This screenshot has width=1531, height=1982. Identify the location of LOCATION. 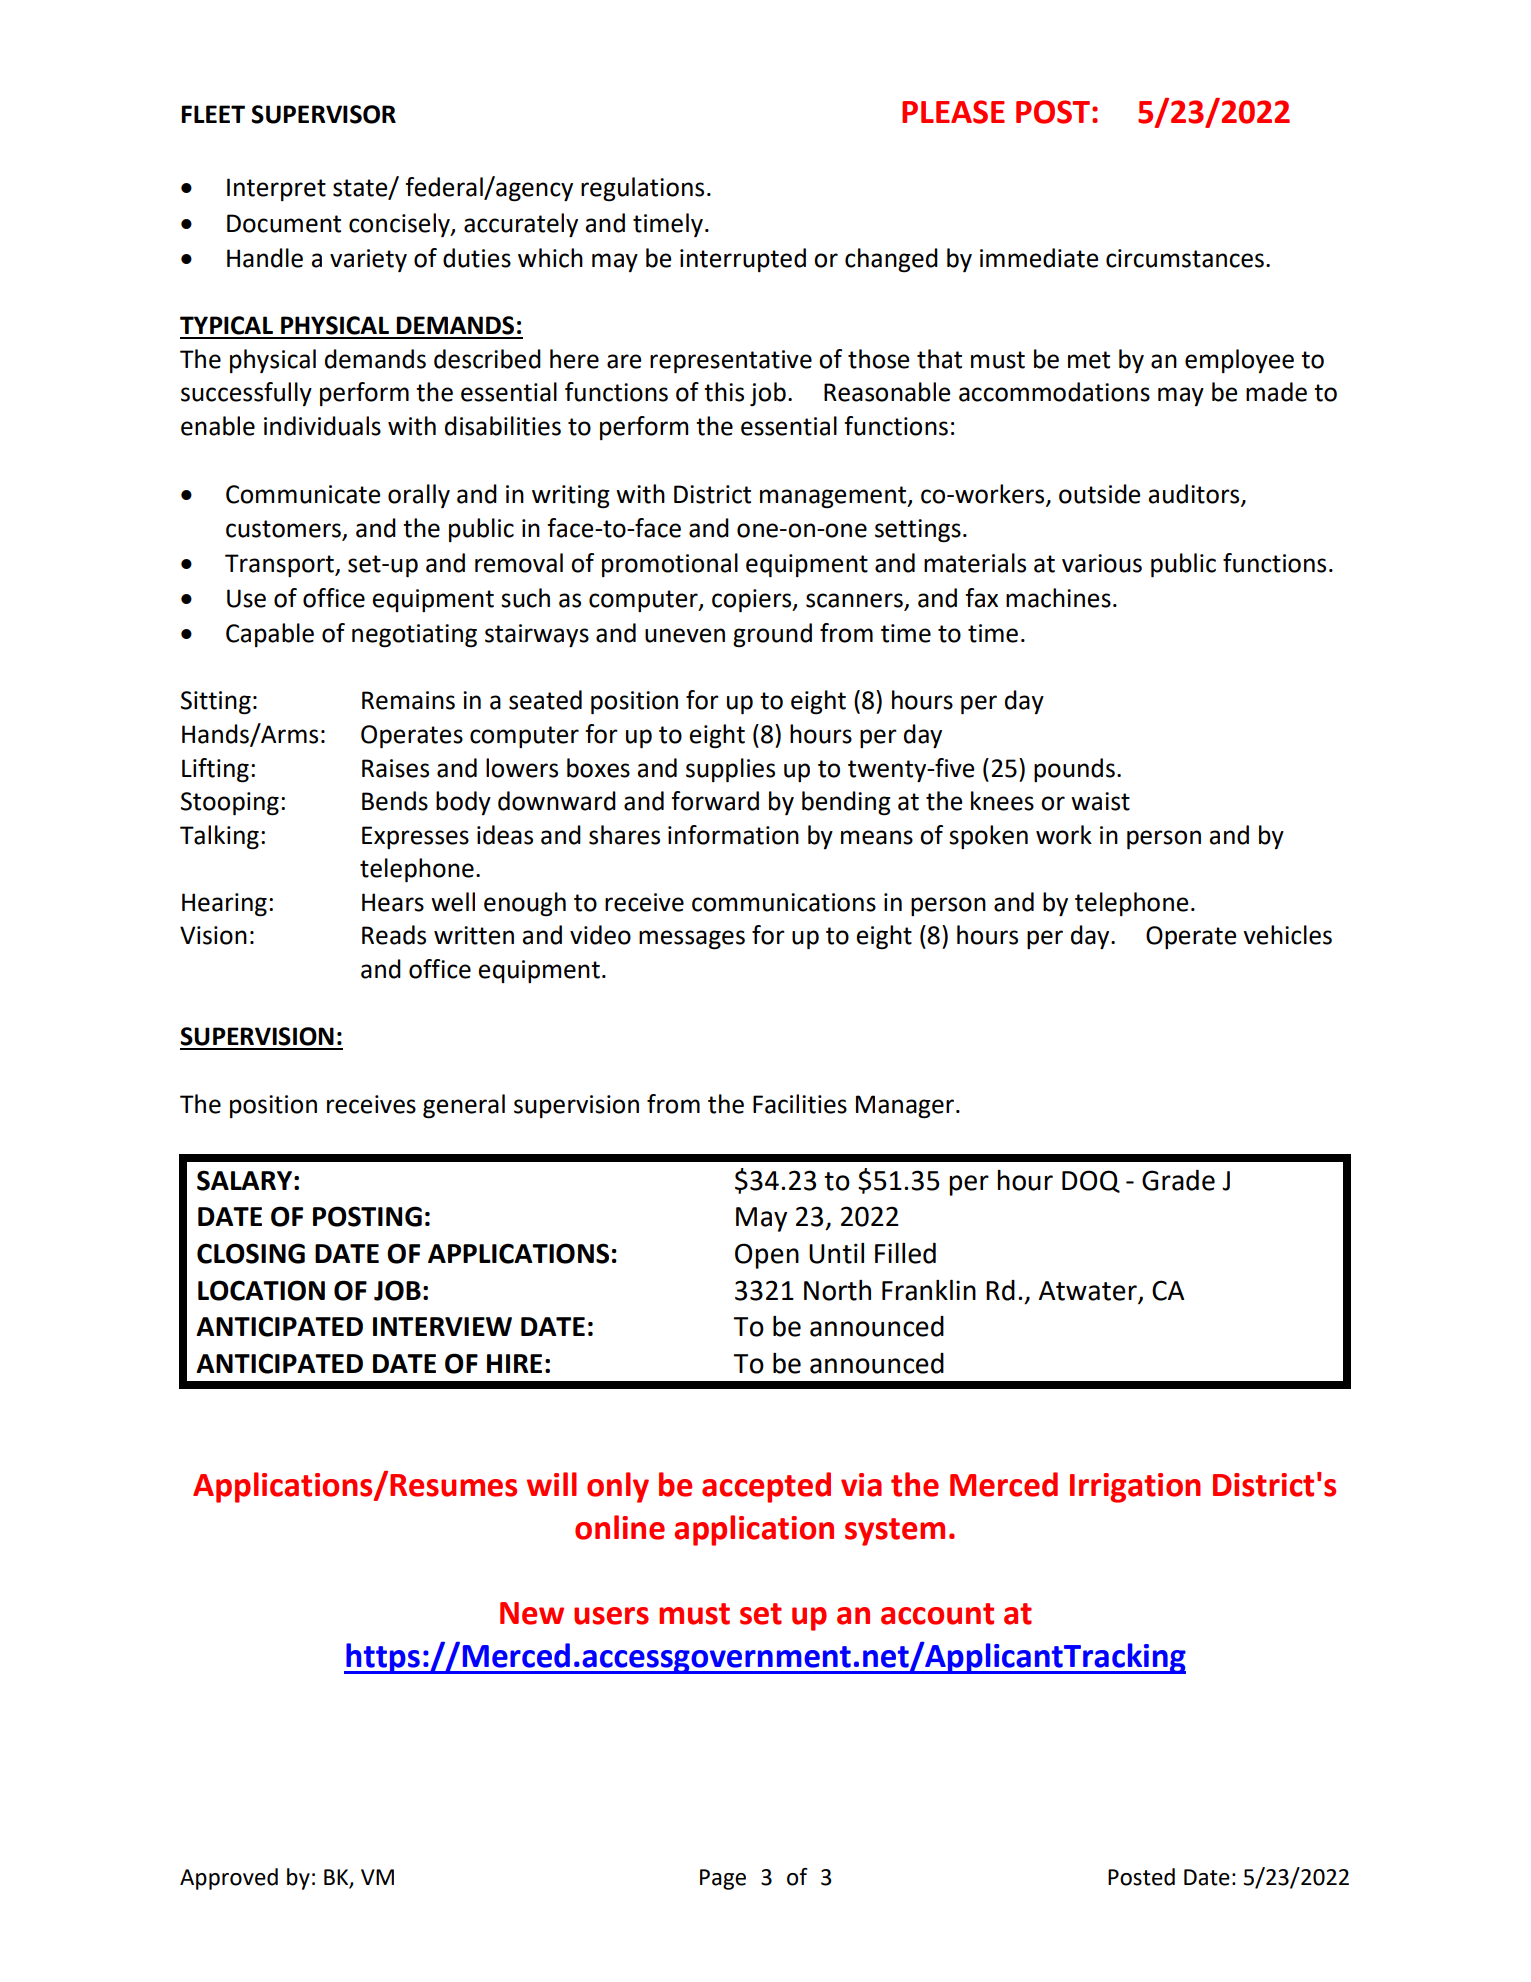
(261, 1290).
